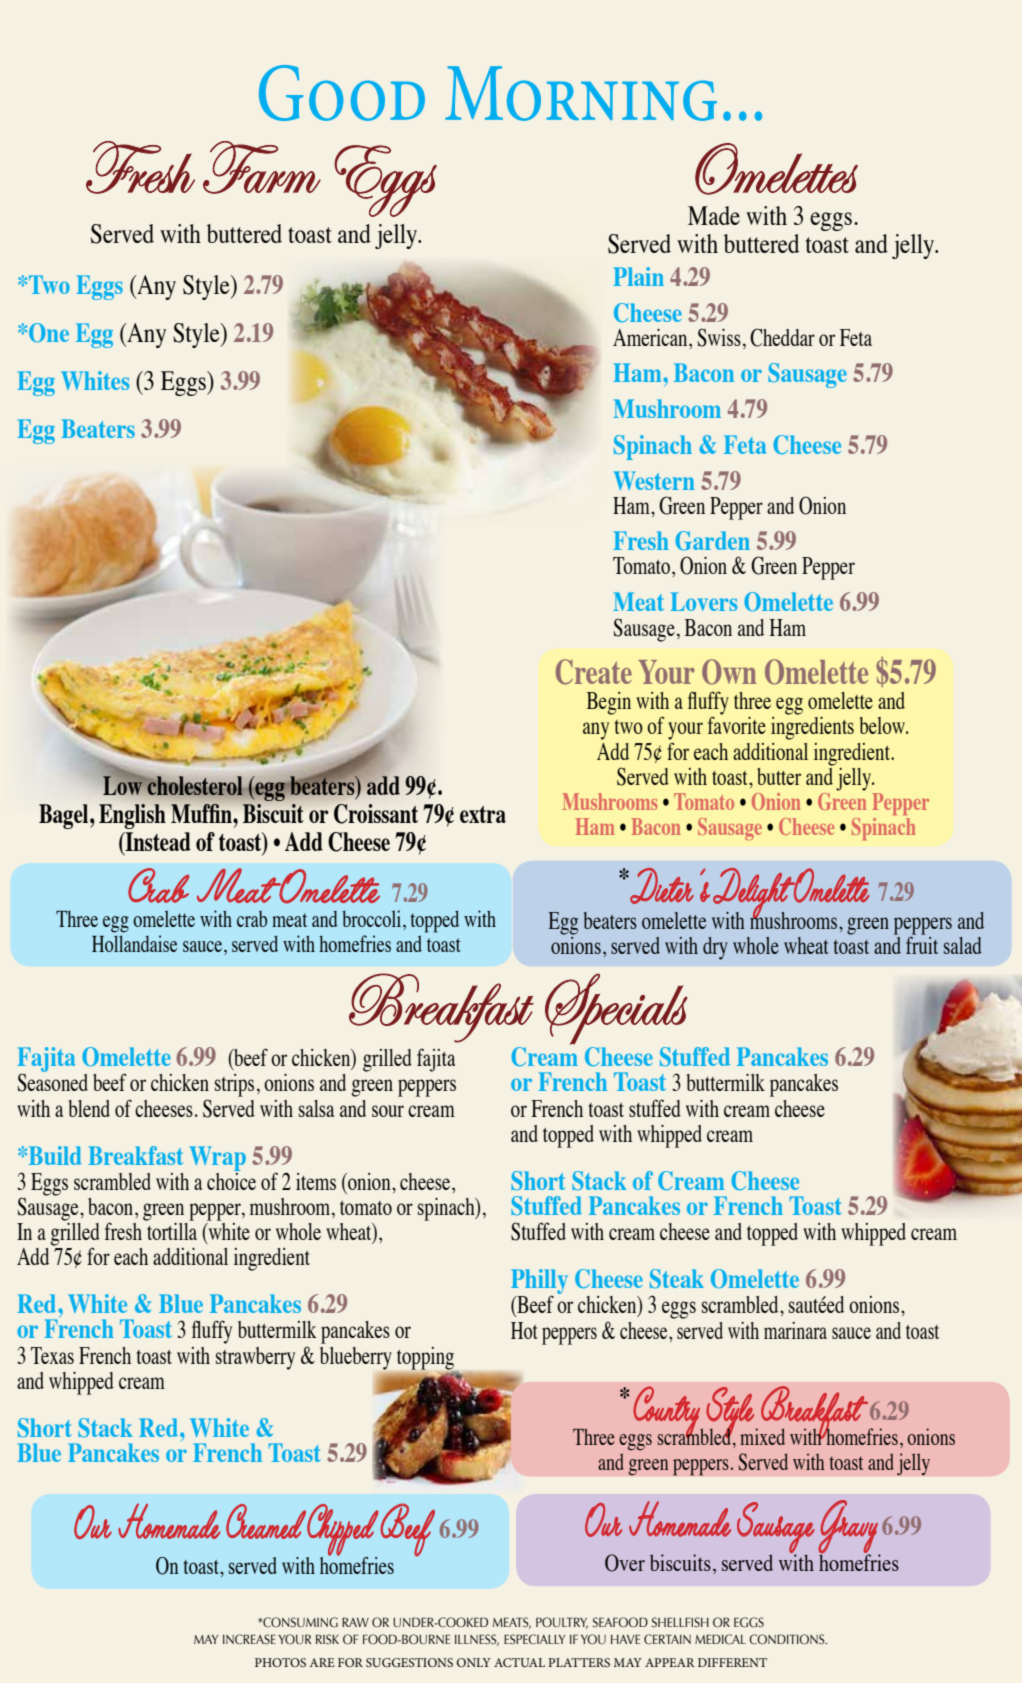  Describe the element at coordinates (132, 816) in the screenshot. I see `English` at that location.
